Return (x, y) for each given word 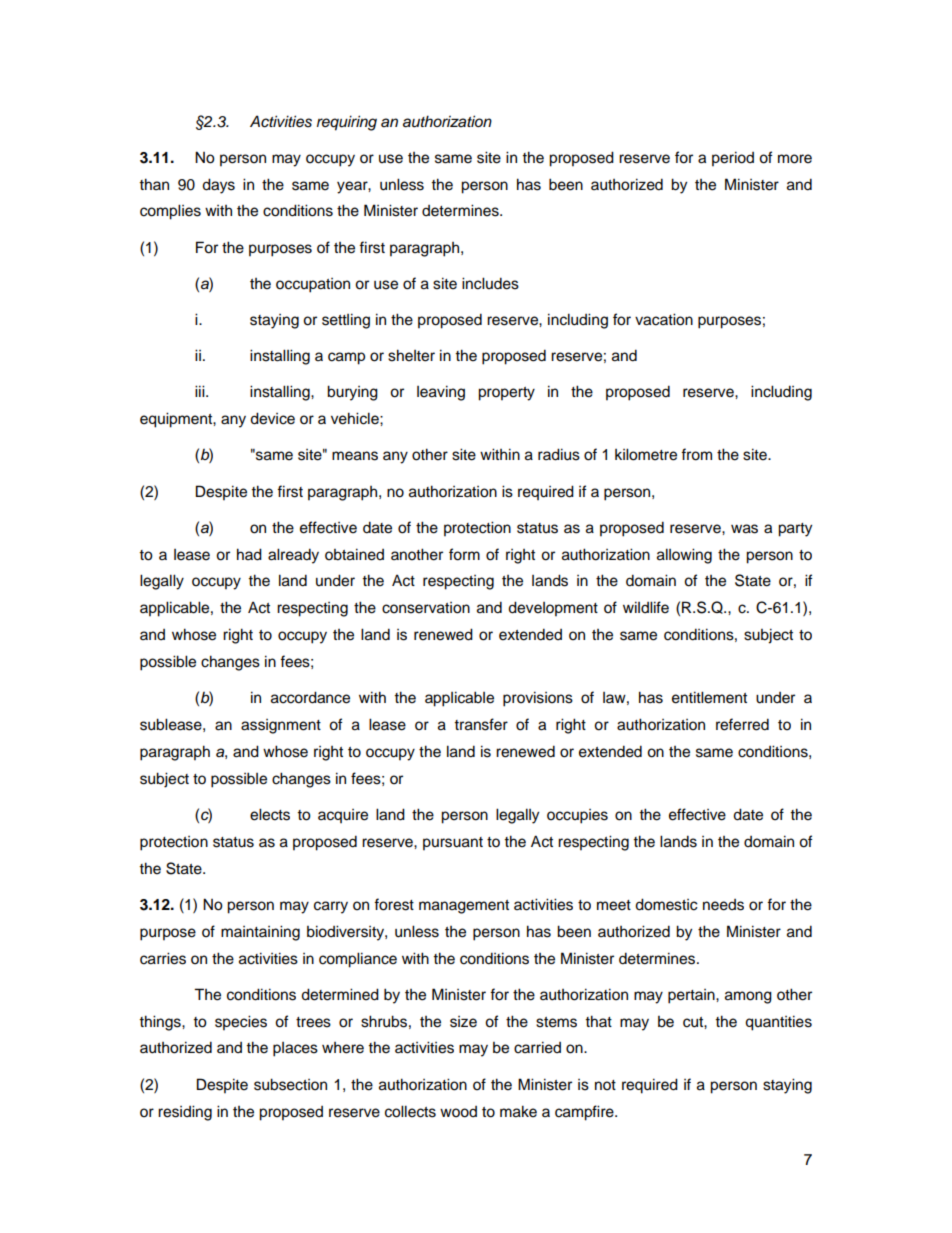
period (733, 159)
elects (270, 814)
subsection (290, 1084)
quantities (778, 1023)
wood (458, 1112)
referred (742, 724)
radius (559, 454)
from (696, 454)
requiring (347, 123)
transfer (481, 724)
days (218, 186)
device (272, 418)
